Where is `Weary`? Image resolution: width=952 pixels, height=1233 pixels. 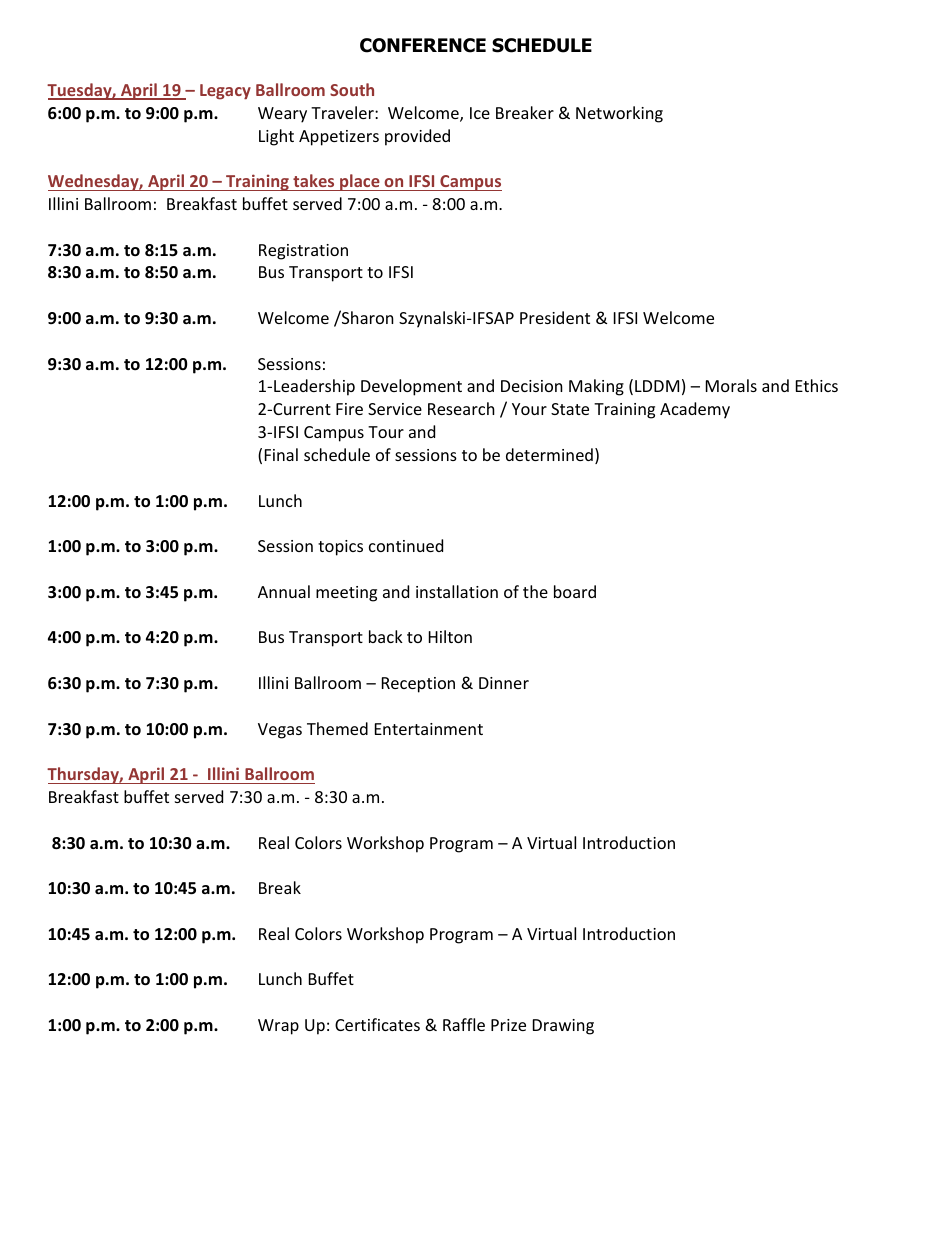
Weary is located at coordinates (282, 115).
